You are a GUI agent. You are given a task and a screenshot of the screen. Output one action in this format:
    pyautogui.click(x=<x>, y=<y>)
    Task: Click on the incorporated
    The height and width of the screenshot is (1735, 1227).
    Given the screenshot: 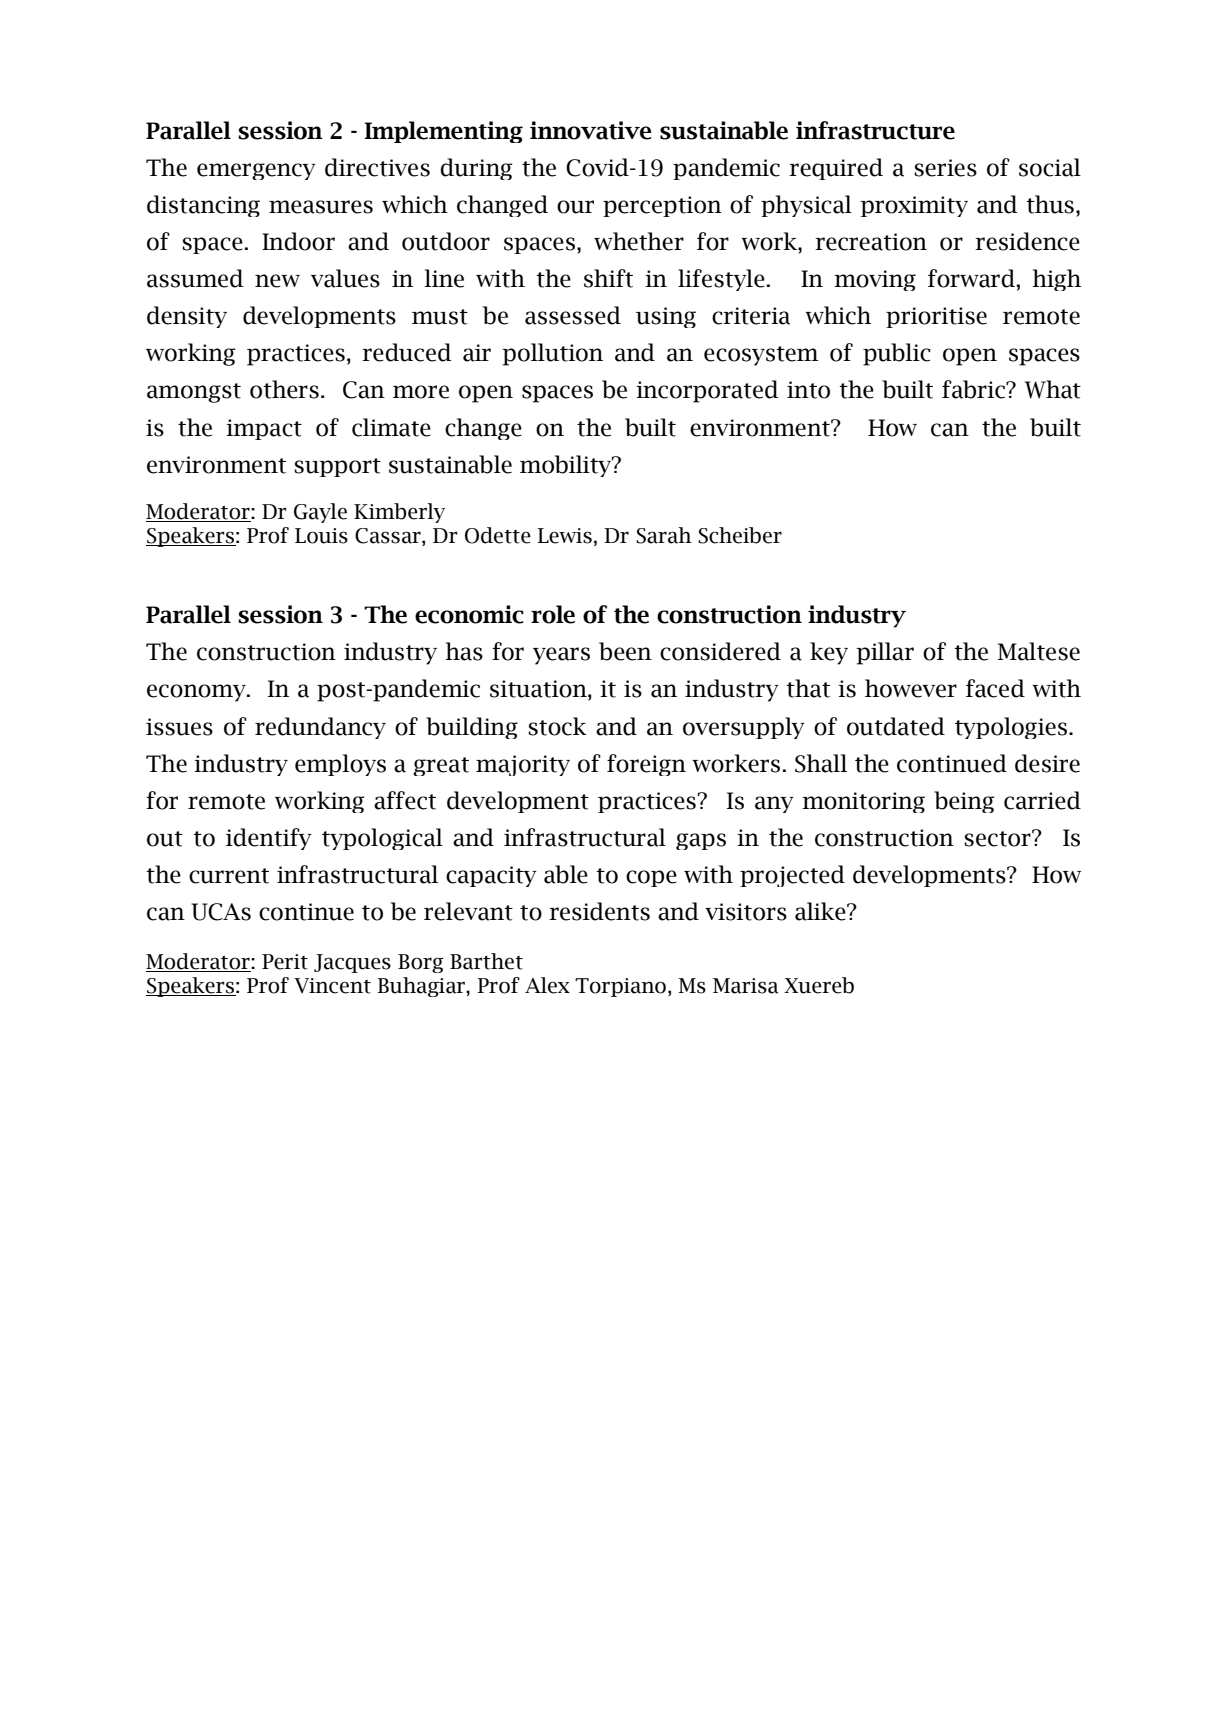 What is the action you would take?
    pyautogui.click(x=707, y=391)
